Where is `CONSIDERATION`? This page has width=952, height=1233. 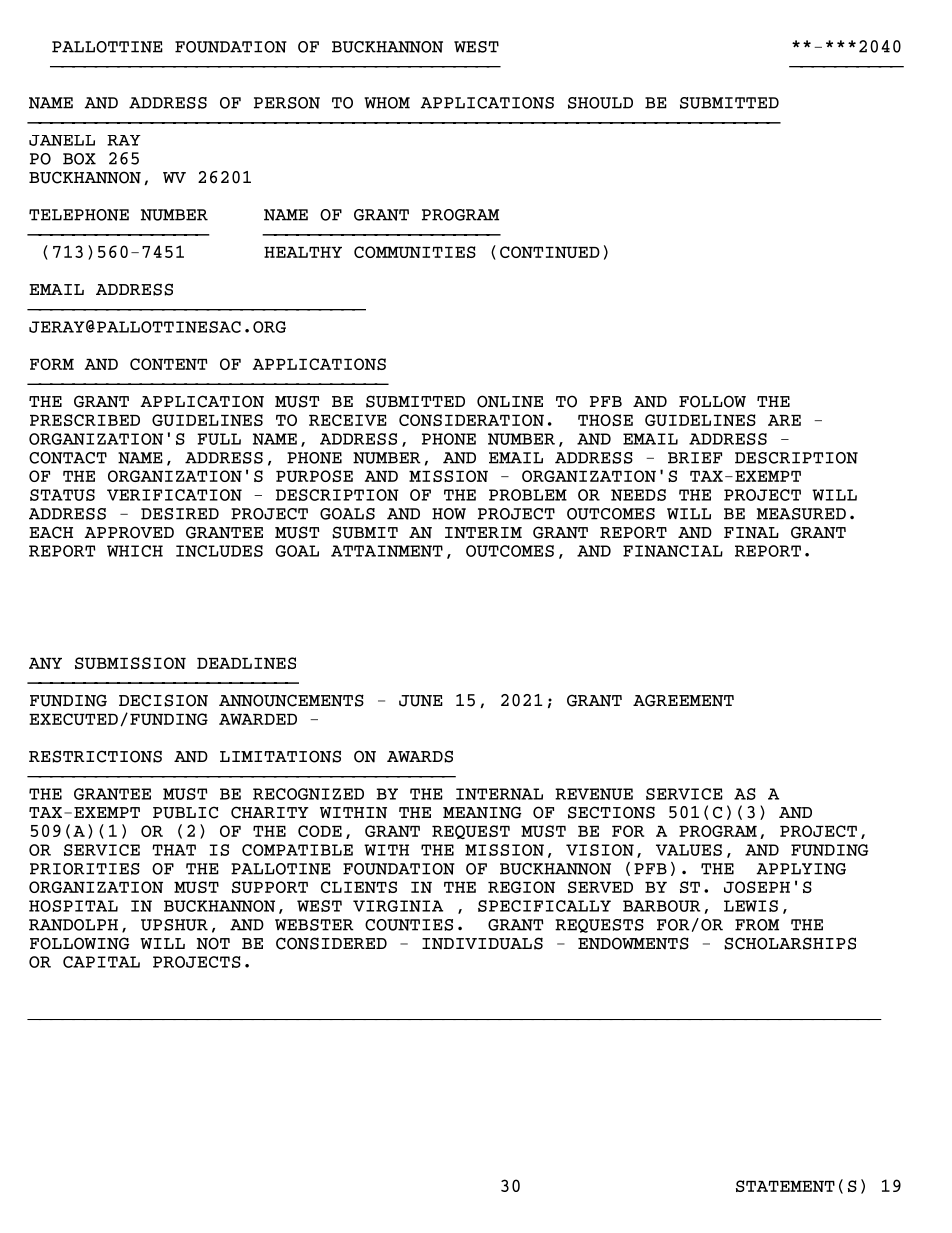 CONSIDERATION is located at coordinates (471, 420).
